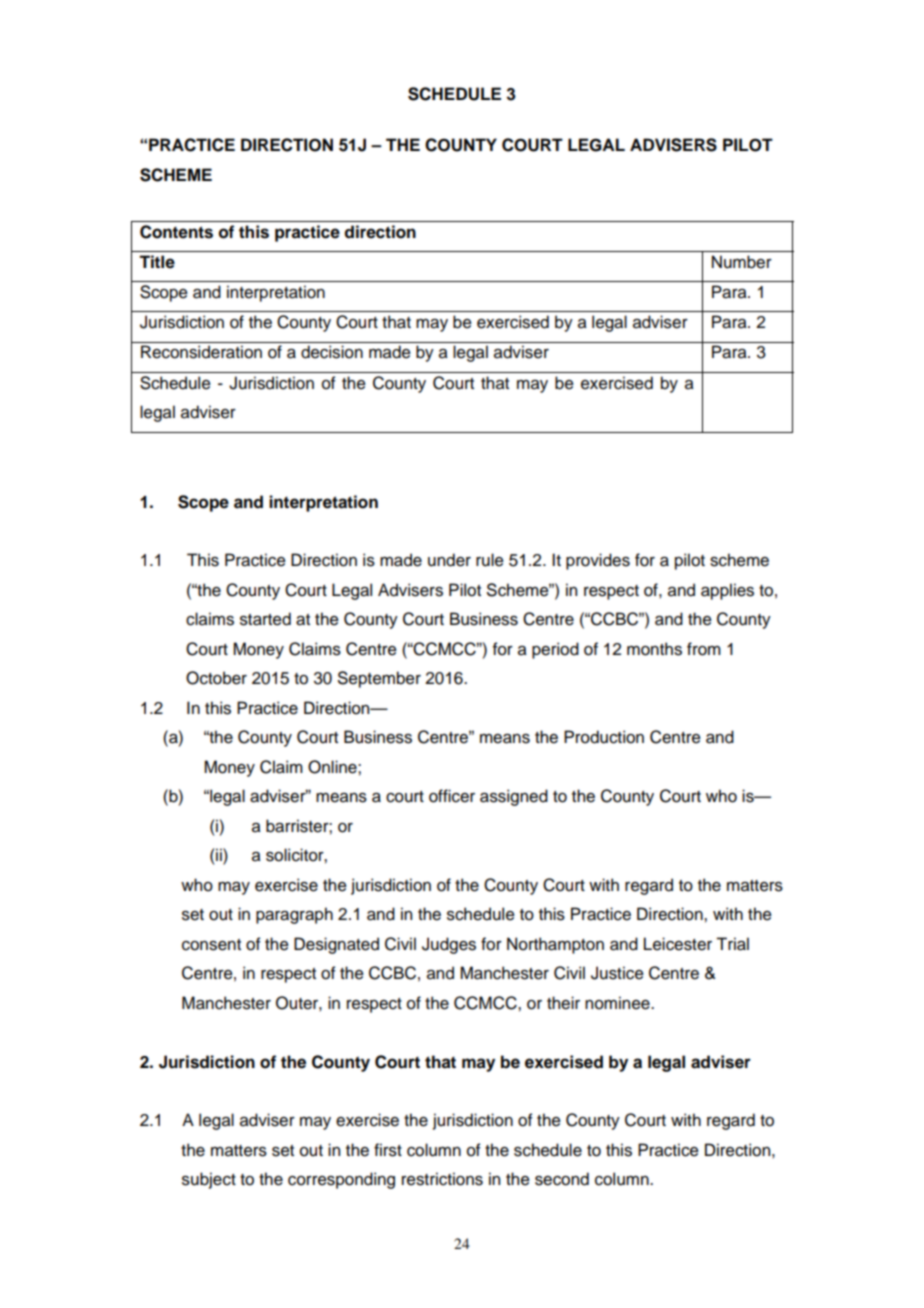 The image size is (924, 1308). I want to click on rule, so click(490, 560).
